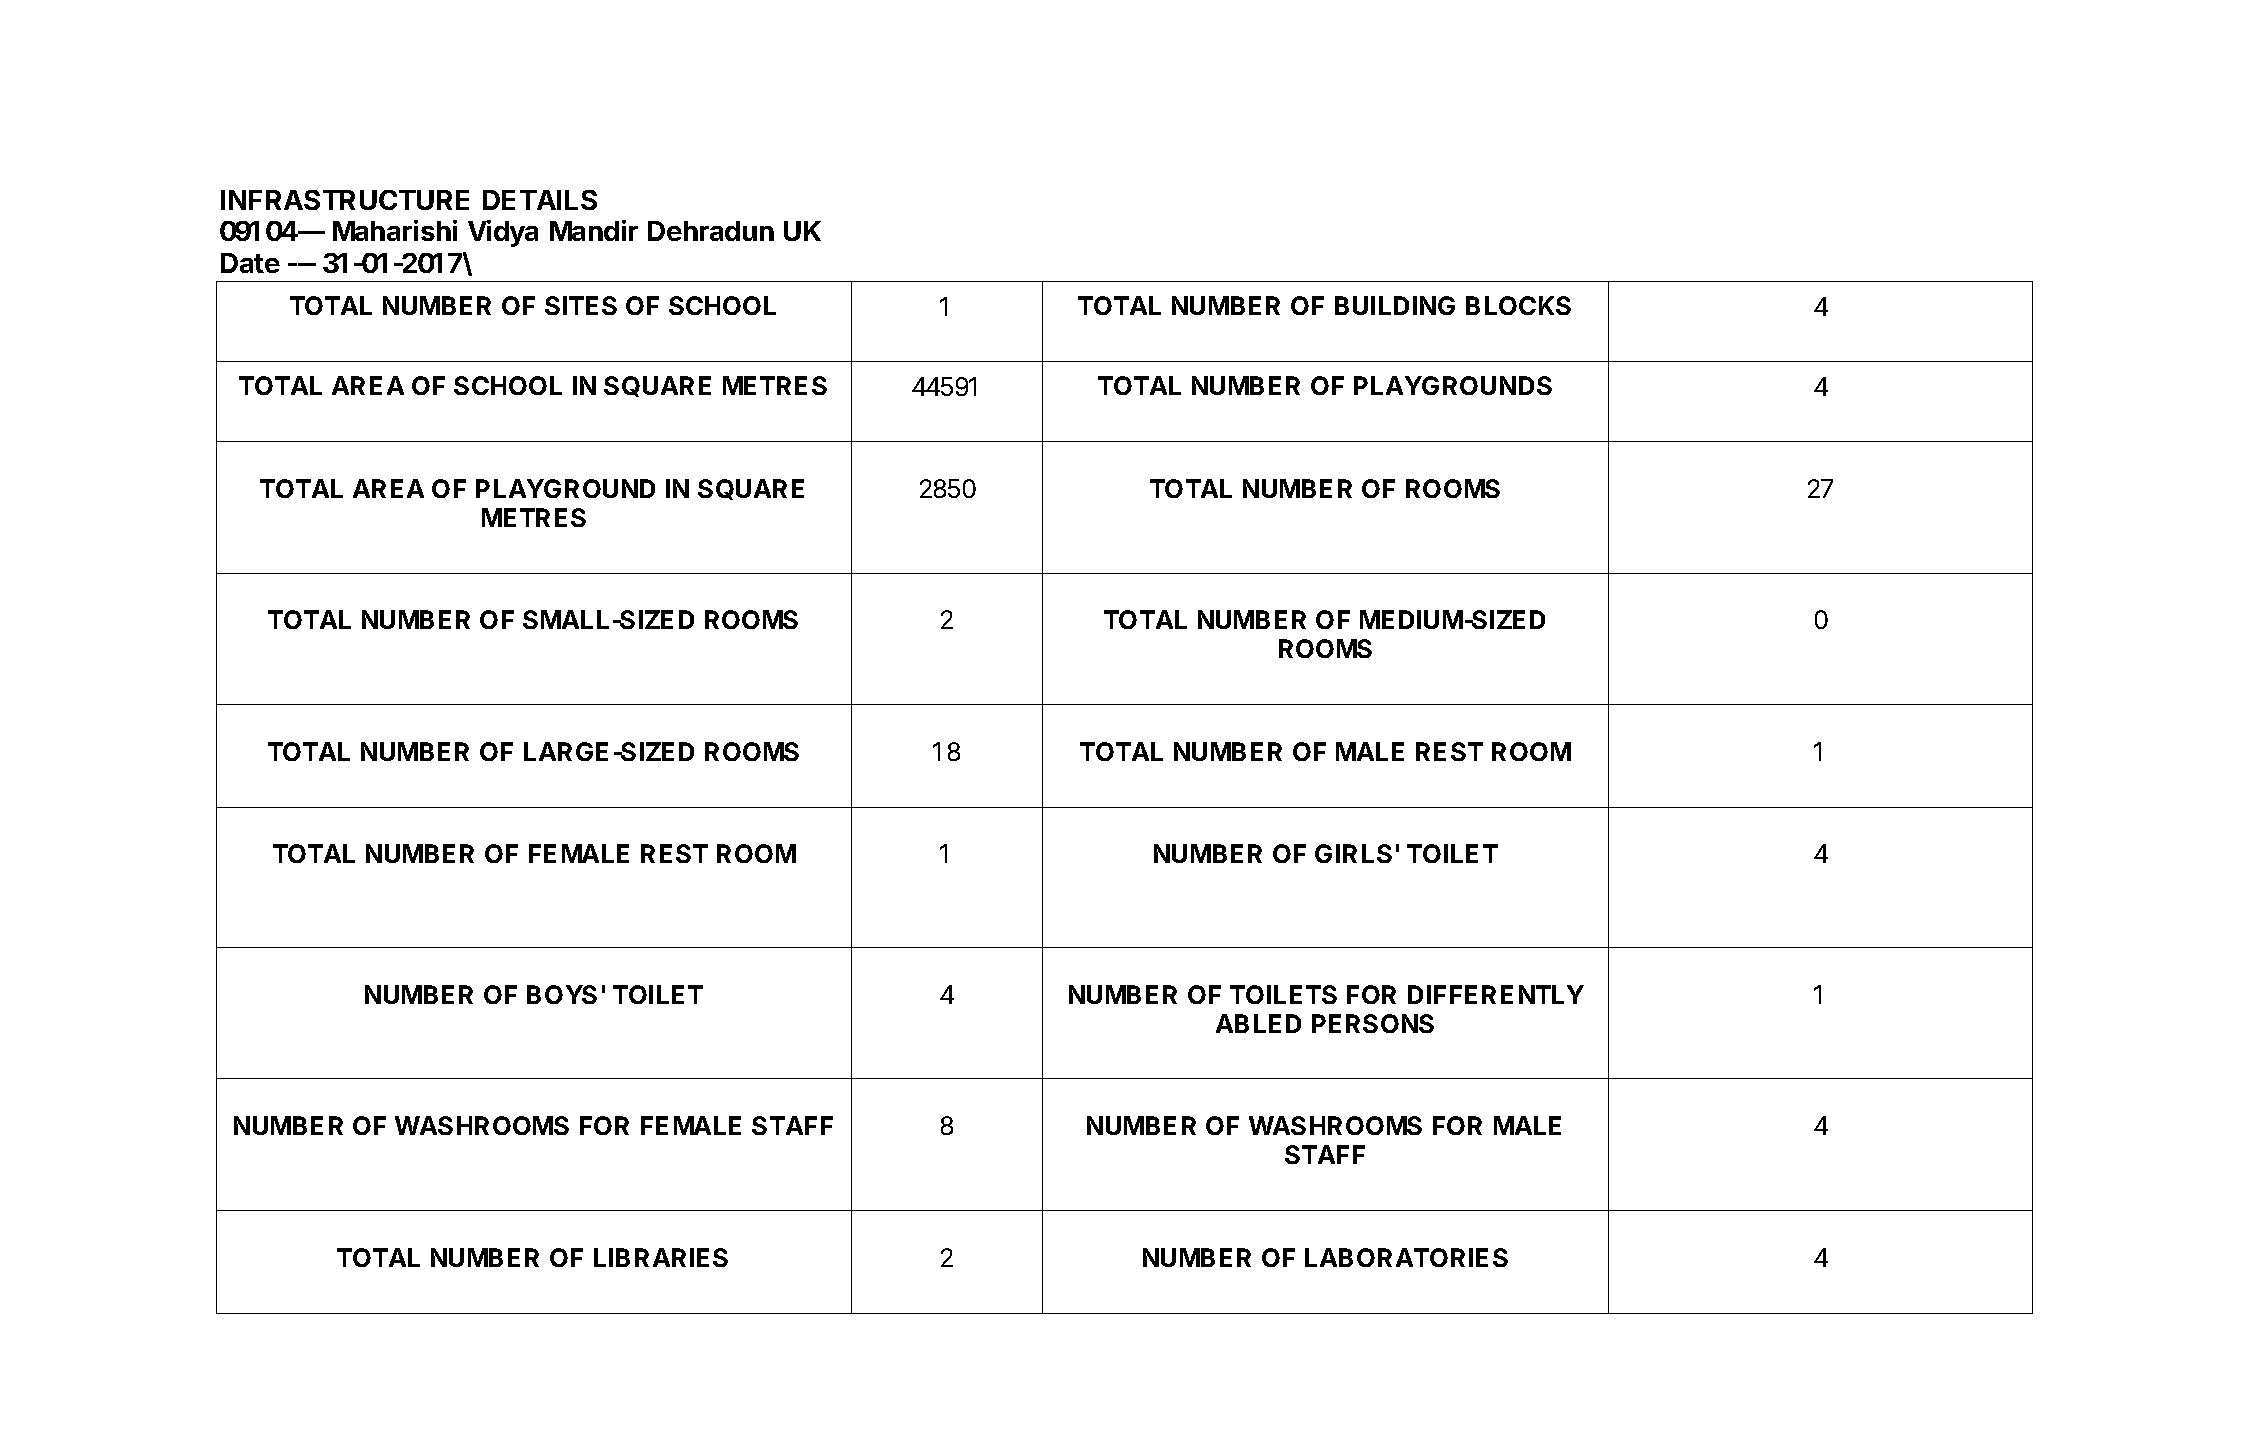 The width and height of the screenshot is (2248, 1454). What do you see at coordinates (345, 200) in the screenshot?
I see `INFRASTRUCTURE` at bounding box center [345, 200].
